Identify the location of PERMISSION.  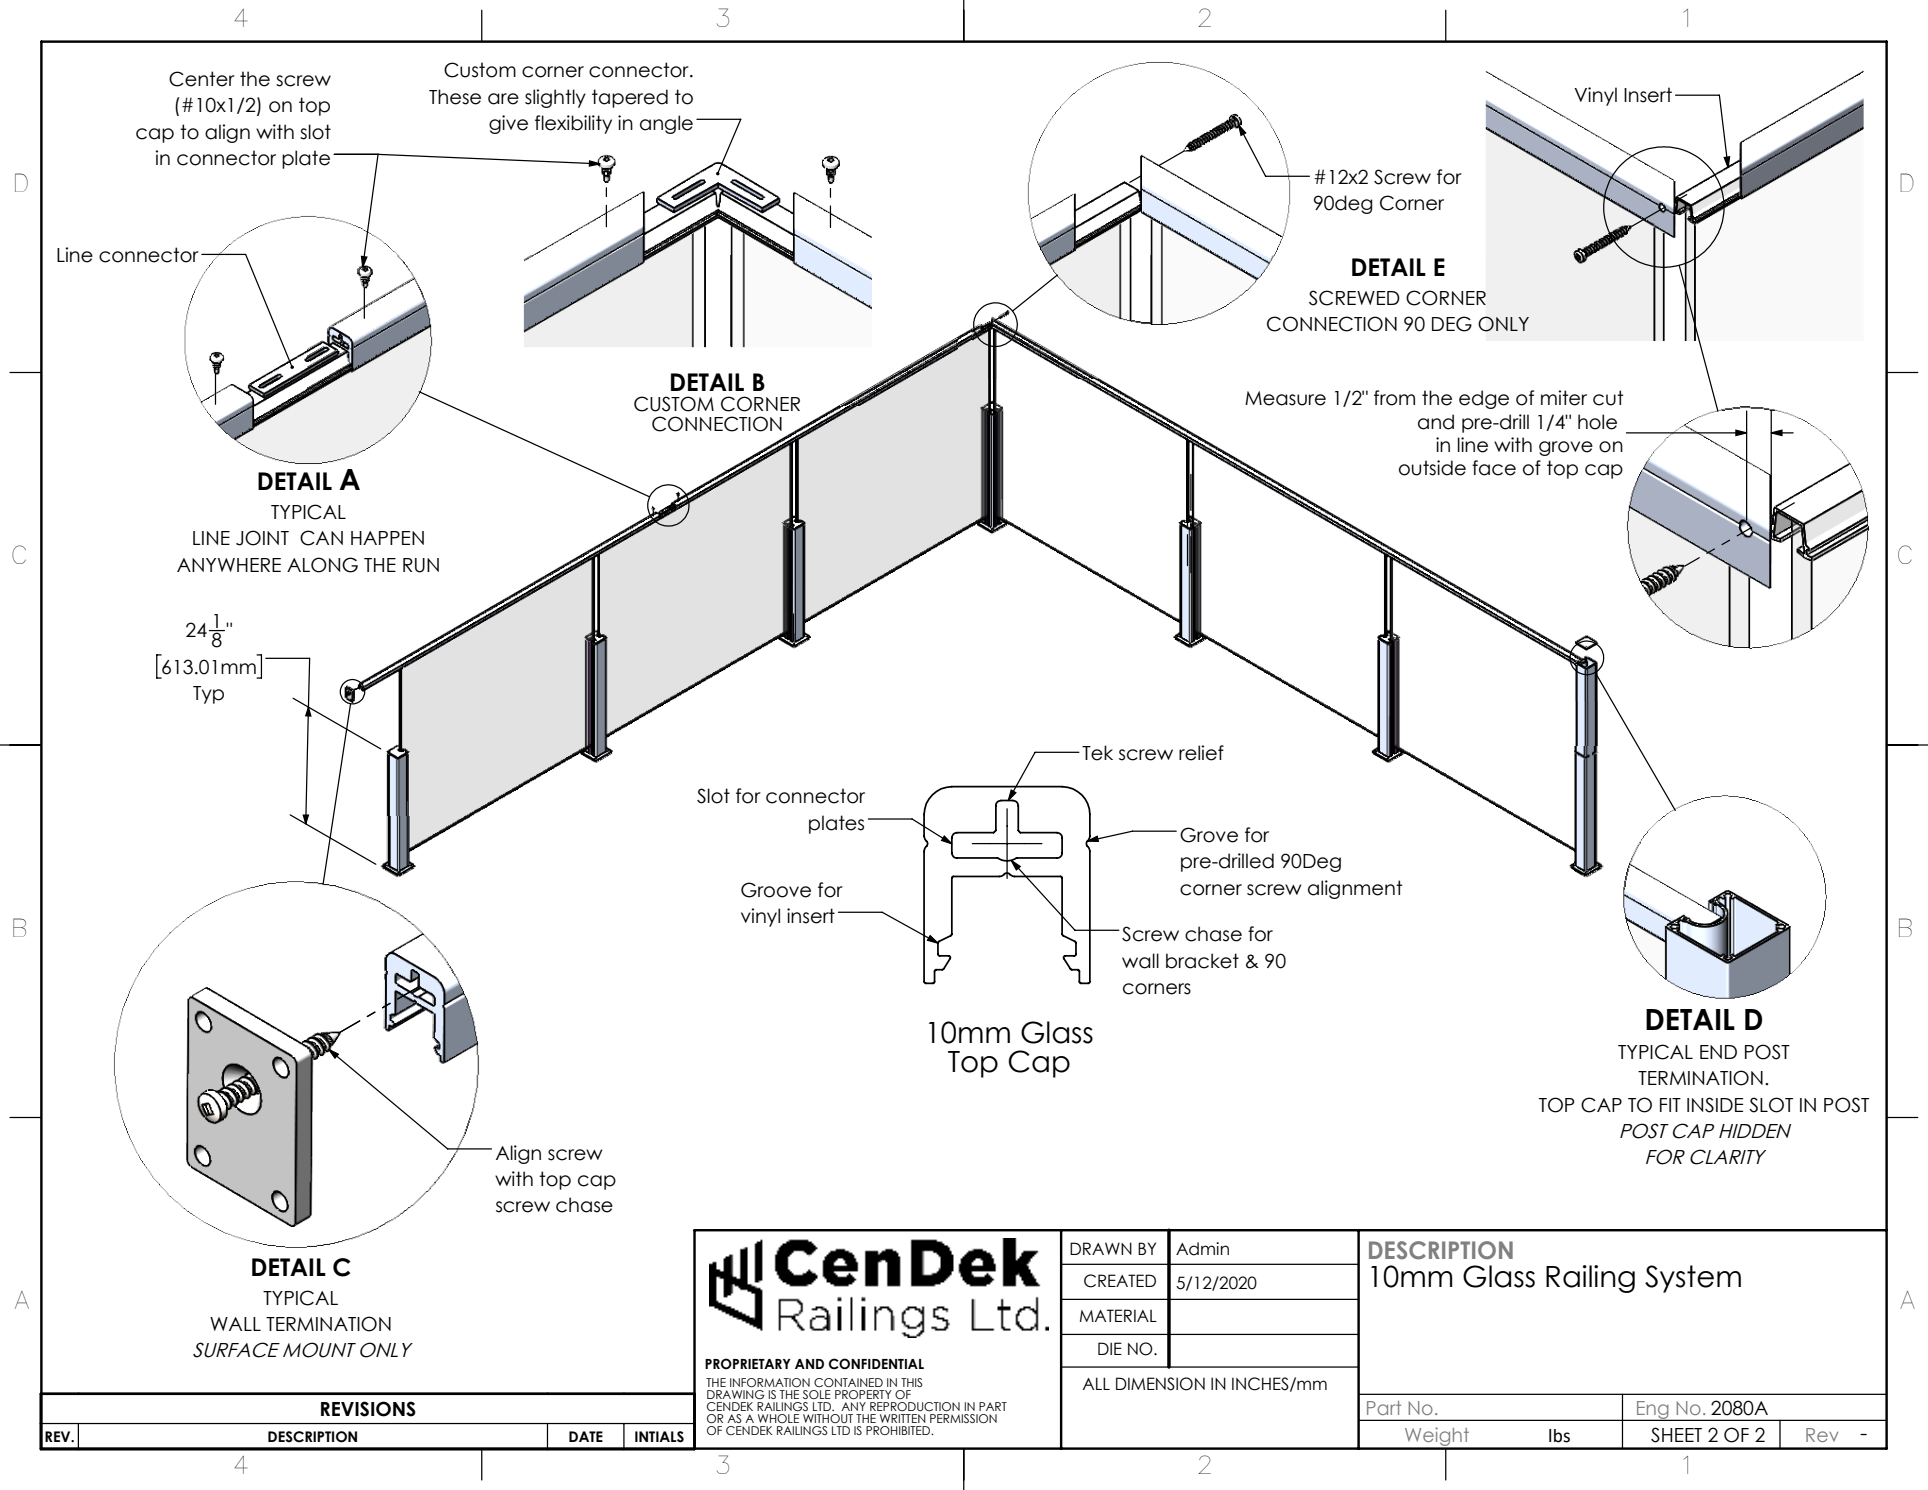
(963, 1418).
